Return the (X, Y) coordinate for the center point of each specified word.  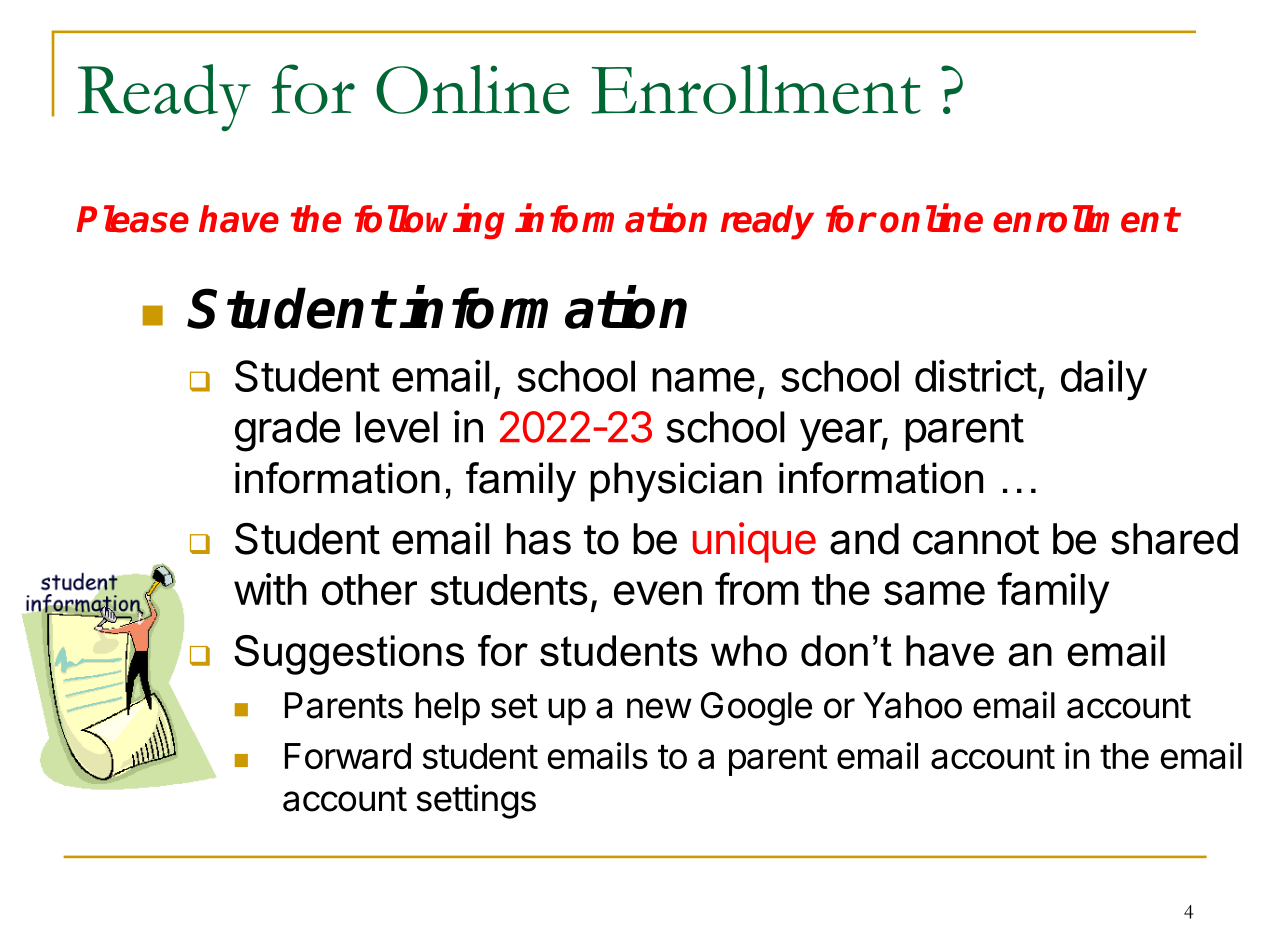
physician (676, 482)
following (429, 222)
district (976, 375)
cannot (976, 540)
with (270, 589)
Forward (348, 756)
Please (132, 219)
